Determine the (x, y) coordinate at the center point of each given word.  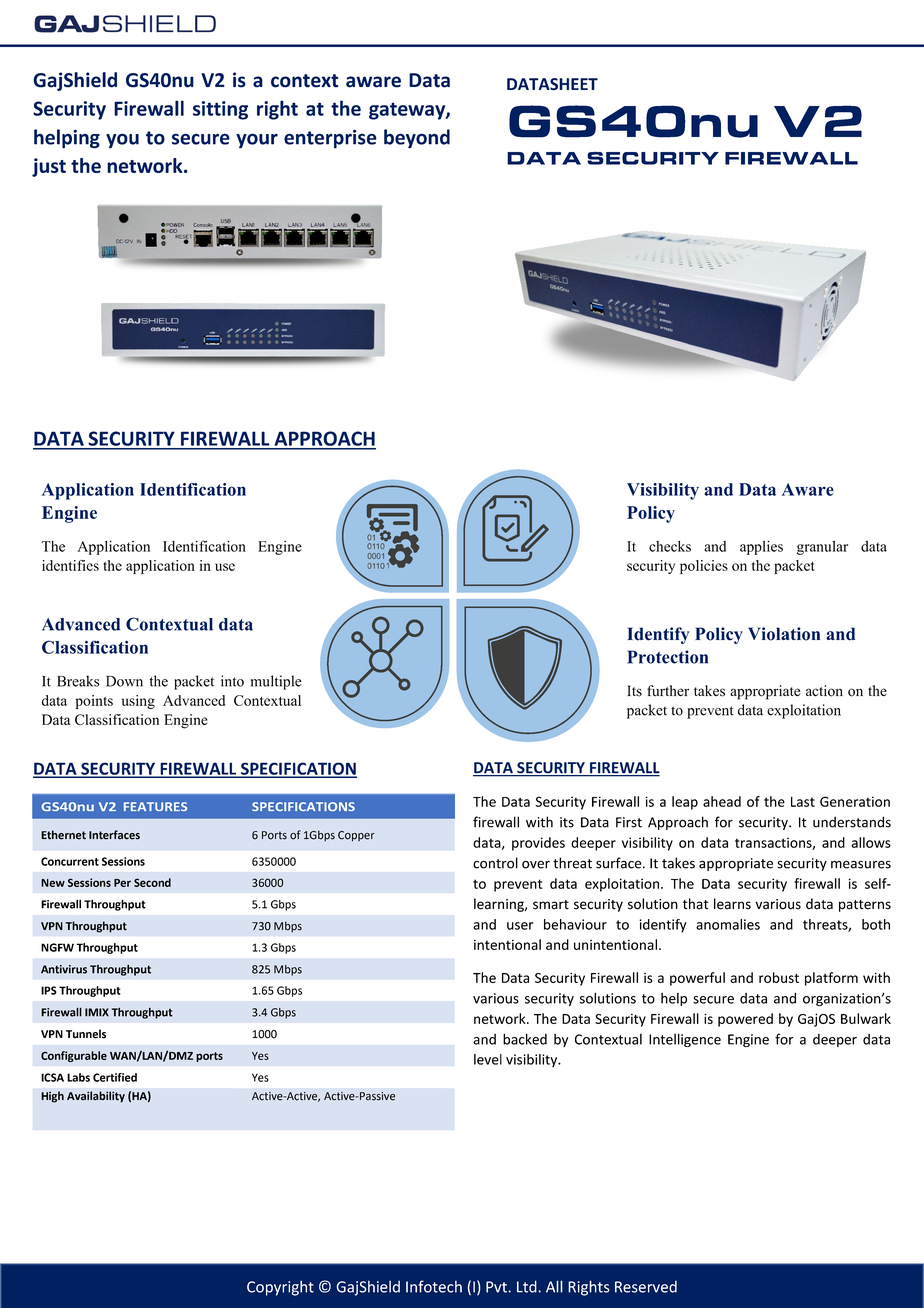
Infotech (434, 1286)
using (138, 702)
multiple (276, 682)
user (520, 926)
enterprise (330, 139)
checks (670, 546)
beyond (417, 139)
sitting (220, 110)
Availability (96, 1097)
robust (779, 977)
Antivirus (64, 969)
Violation (784, 634)
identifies (70, 565)
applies (761, 547)
